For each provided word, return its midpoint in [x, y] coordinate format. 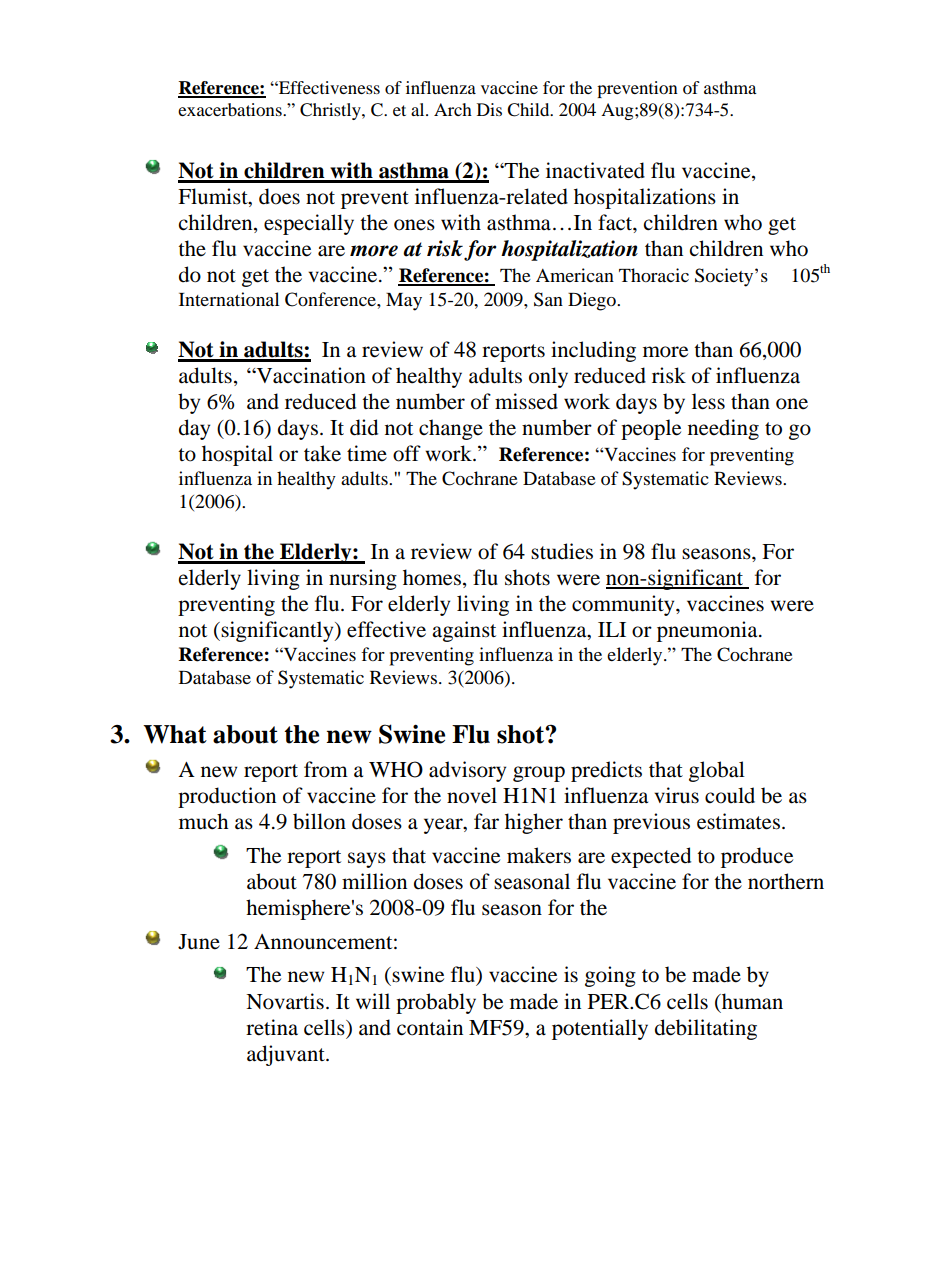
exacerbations [231, 109]
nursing [363, 579]
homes [432, 577]
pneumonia [708, 631]
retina [272, 1027]
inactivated [595, 170]
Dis [489, 109]
